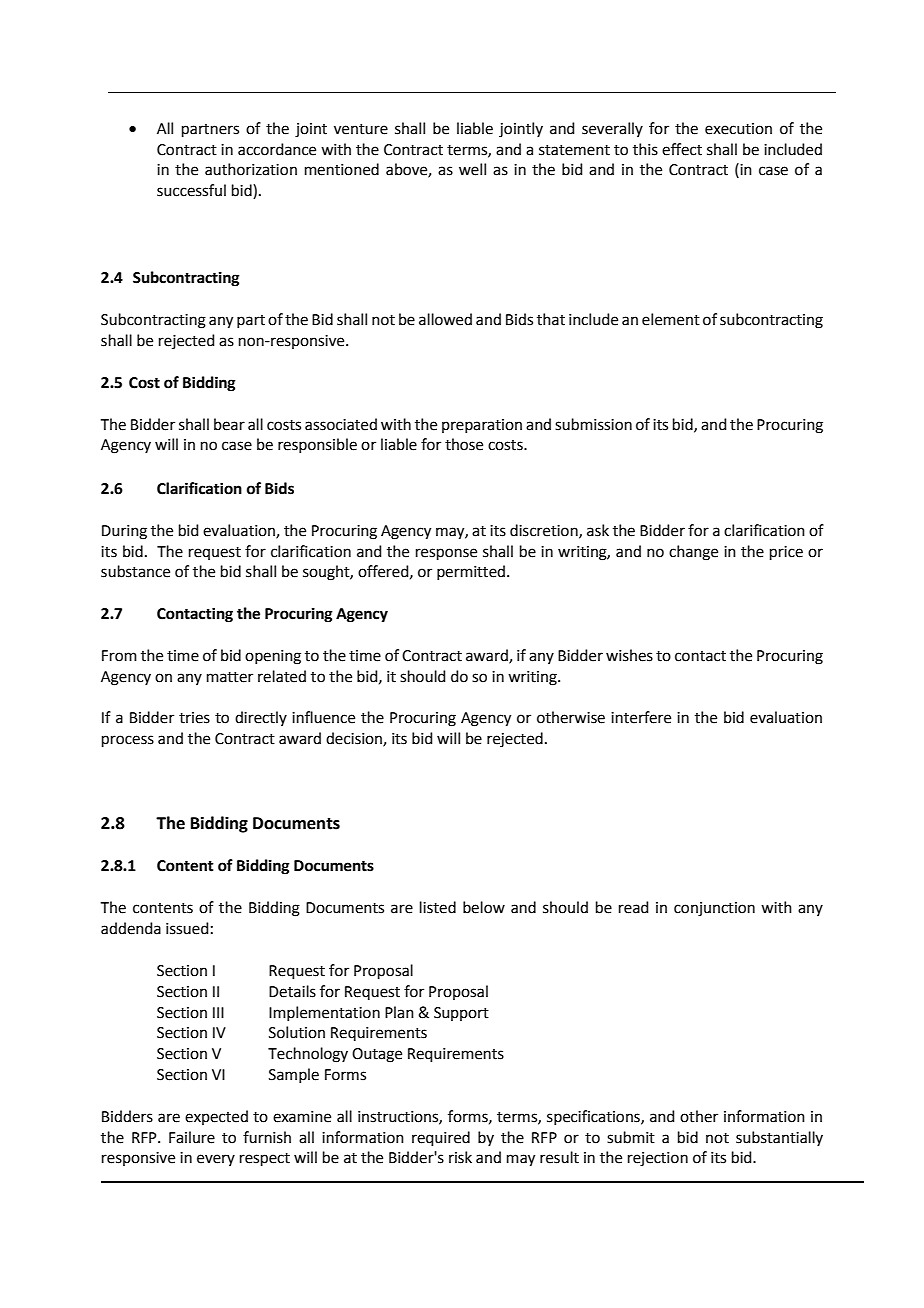 The image size is (924, 1308). I want to click on process, so click(128, 741).
